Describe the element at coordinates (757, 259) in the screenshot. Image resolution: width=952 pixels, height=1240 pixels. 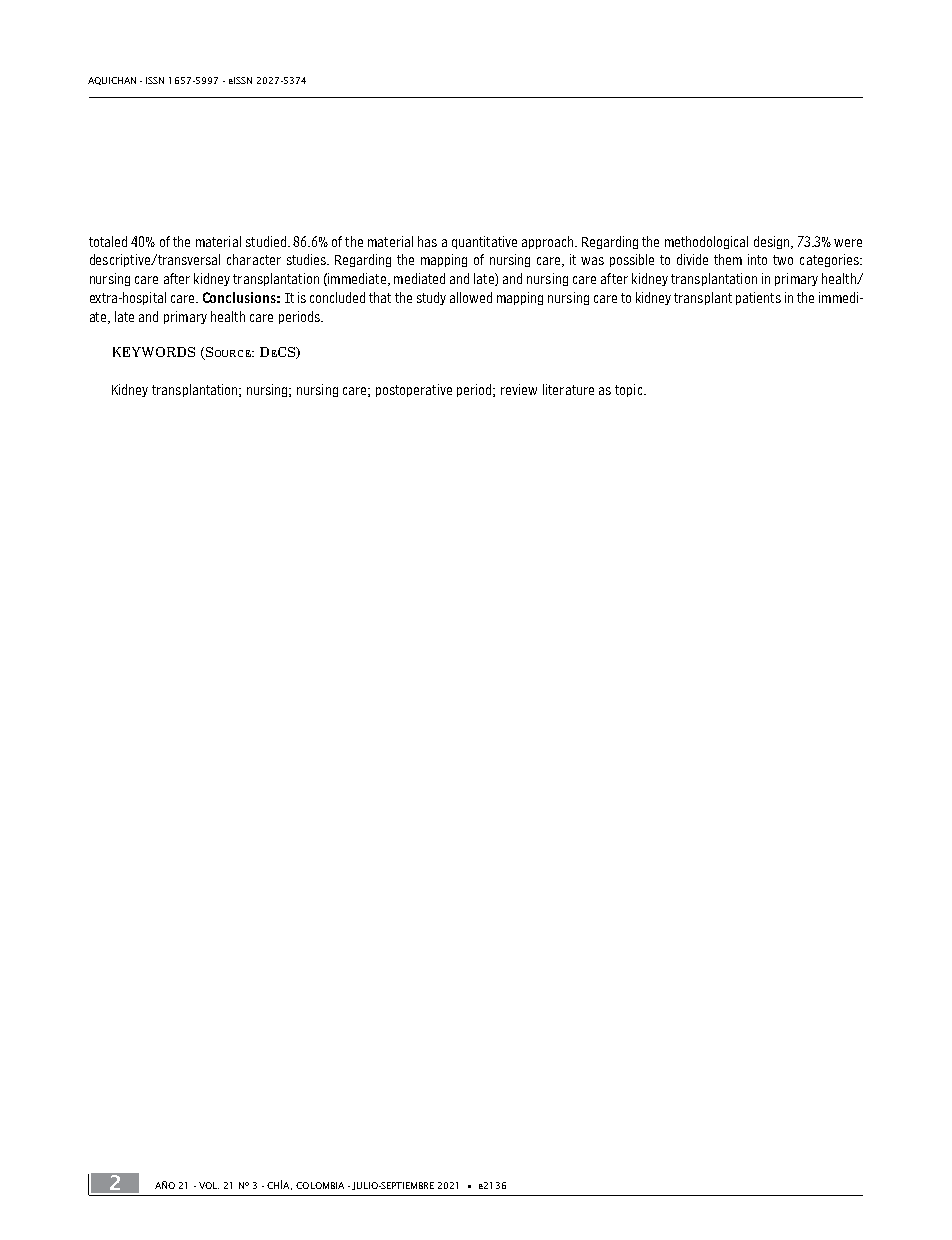
I see `into` at that location.
